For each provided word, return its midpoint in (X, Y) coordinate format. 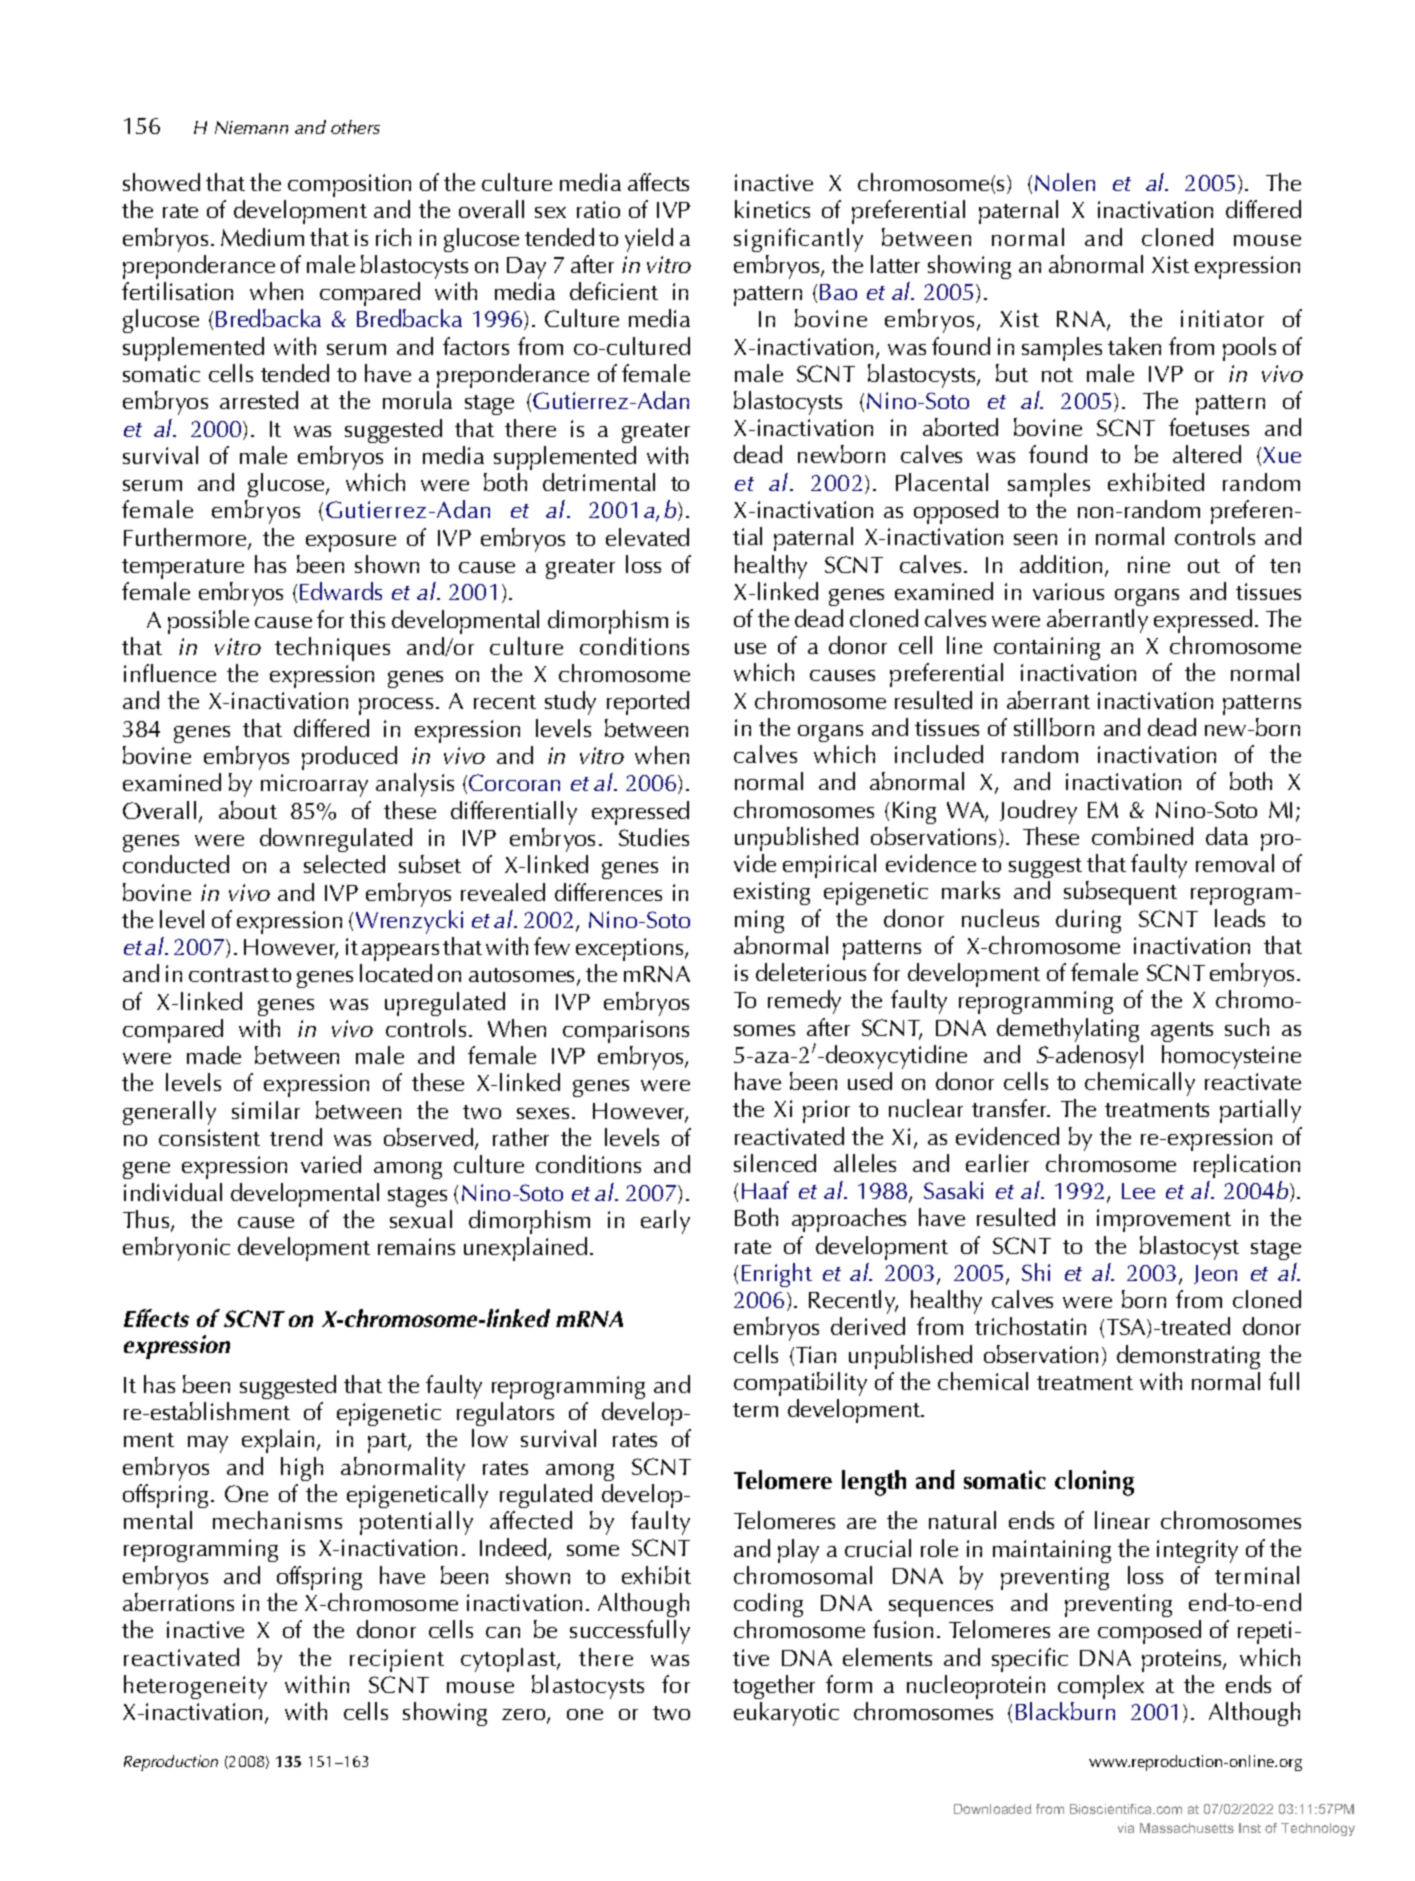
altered (1207, 454)
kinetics (772, 209)
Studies (654, 837)
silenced (775, 1163)
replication (1247, 1166)
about (248, 810)
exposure (351, 543)
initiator (1222, 318)
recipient (397, 1660)
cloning (1094, 1483)
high (302, 1469)
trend (296, 1137)
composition (349, 185)
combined (1142, 836)
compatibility (800, 1384)
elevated (647, 537)
